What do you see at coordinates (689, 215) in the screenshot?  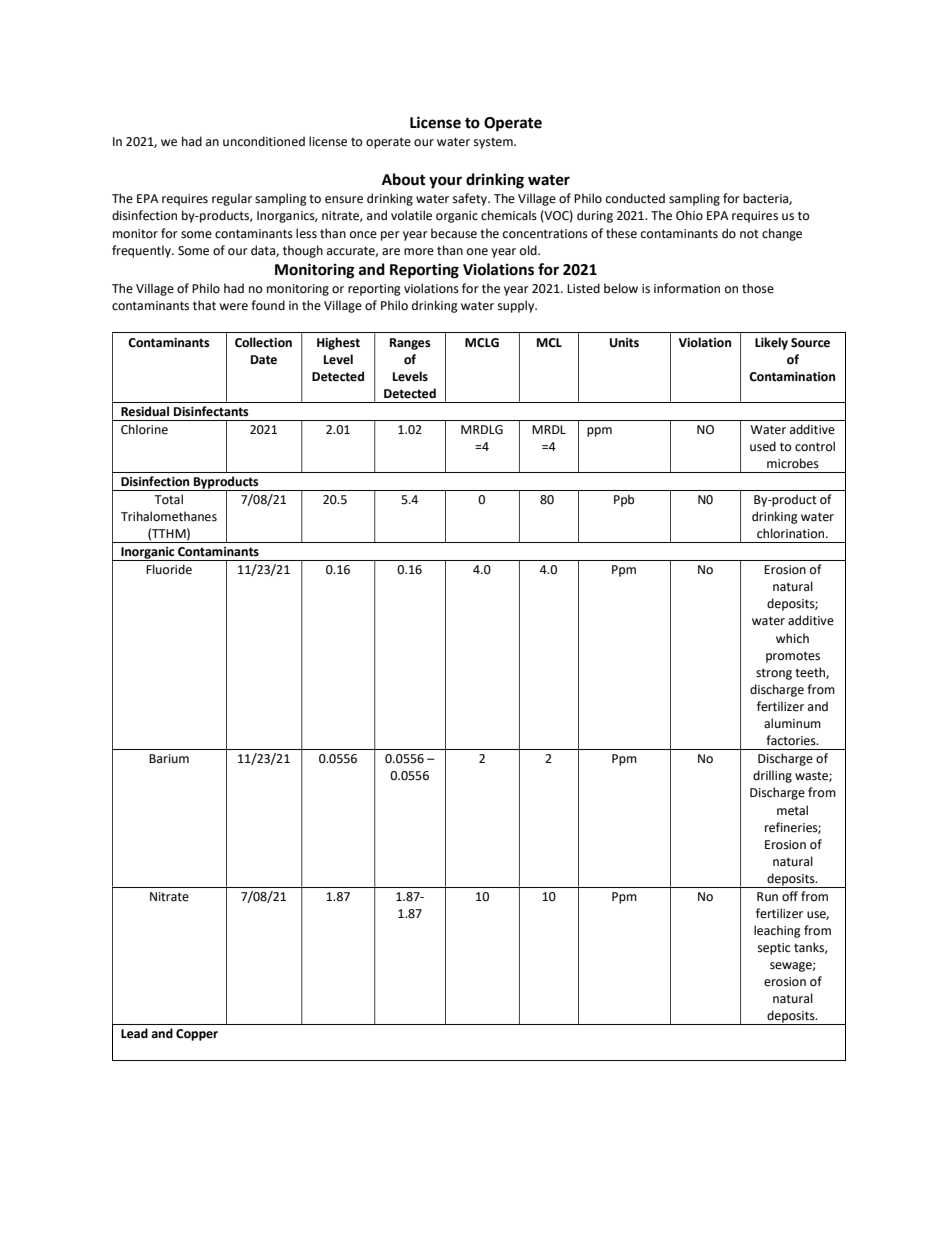 I see `Ohio` at bounding box center [689, 215].
